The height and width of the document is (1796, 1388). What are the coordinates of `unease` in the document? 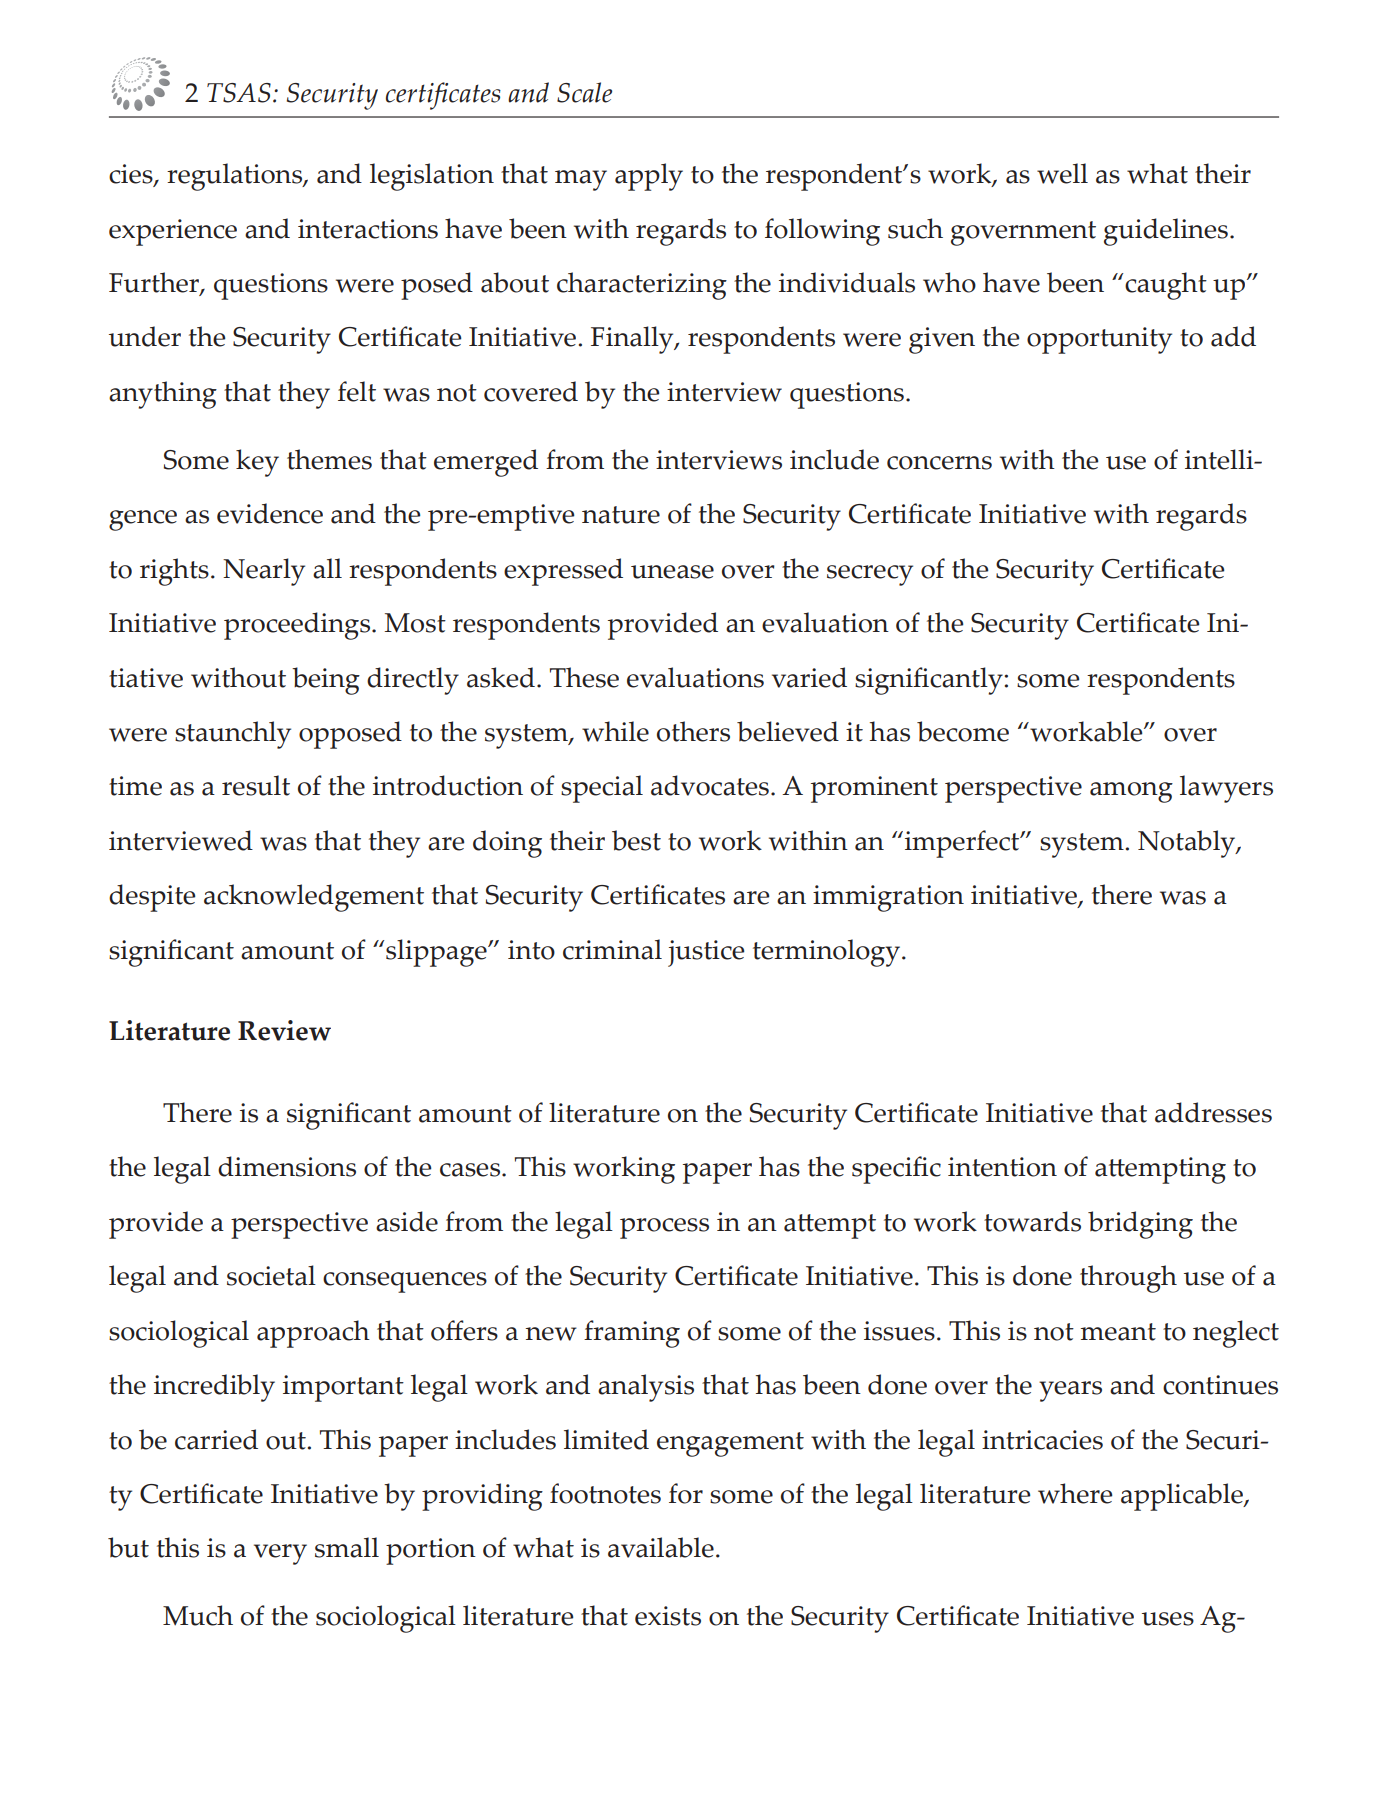 It's located at (672, 572).
